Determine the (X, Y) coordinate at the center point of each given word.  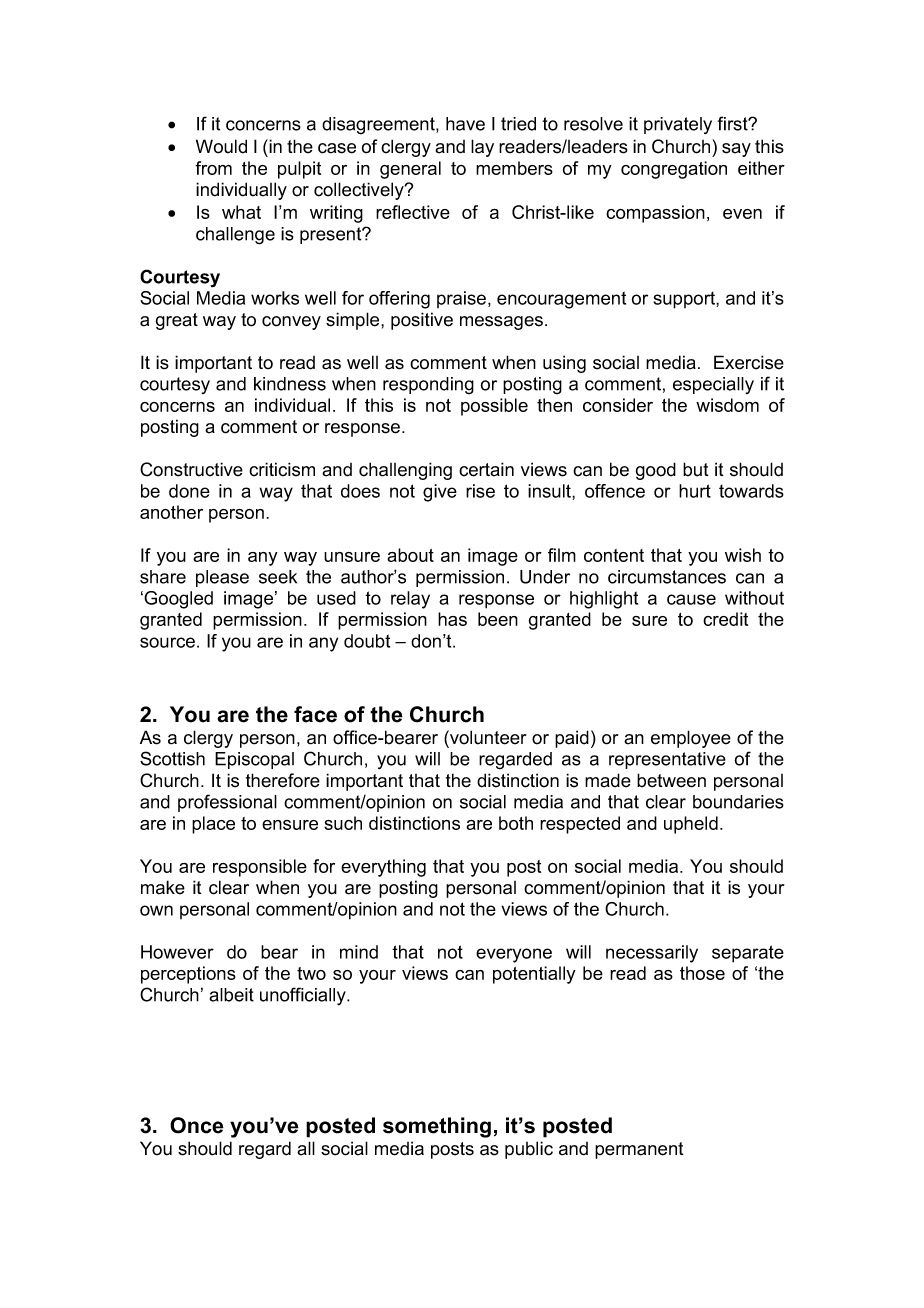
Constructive (191, 469)
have (465, 124)
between (671, 780)
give (440, 493)
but (696, 469)
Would (221, 146)
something (437, 1127)
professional (227, 803)
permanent (639, 1150)
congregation (674, 170)
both (516, 823)
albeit (231, 995)
